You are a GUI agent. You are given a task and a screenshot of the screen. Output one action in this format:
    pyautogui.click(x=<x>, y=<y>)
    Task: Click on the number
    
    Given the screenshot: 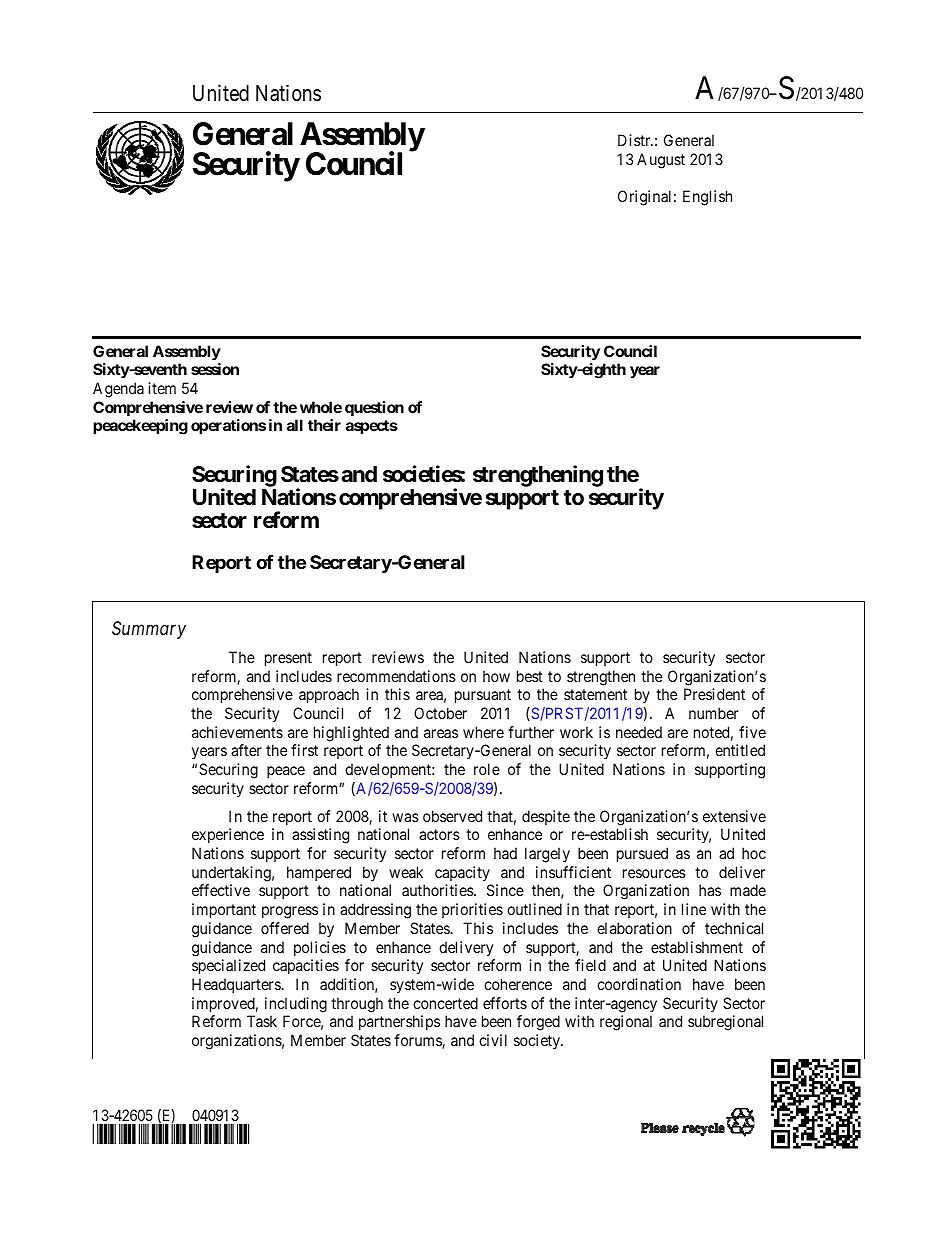 What is the action you would take?
    pyautogui.click(x=714, y=713)
